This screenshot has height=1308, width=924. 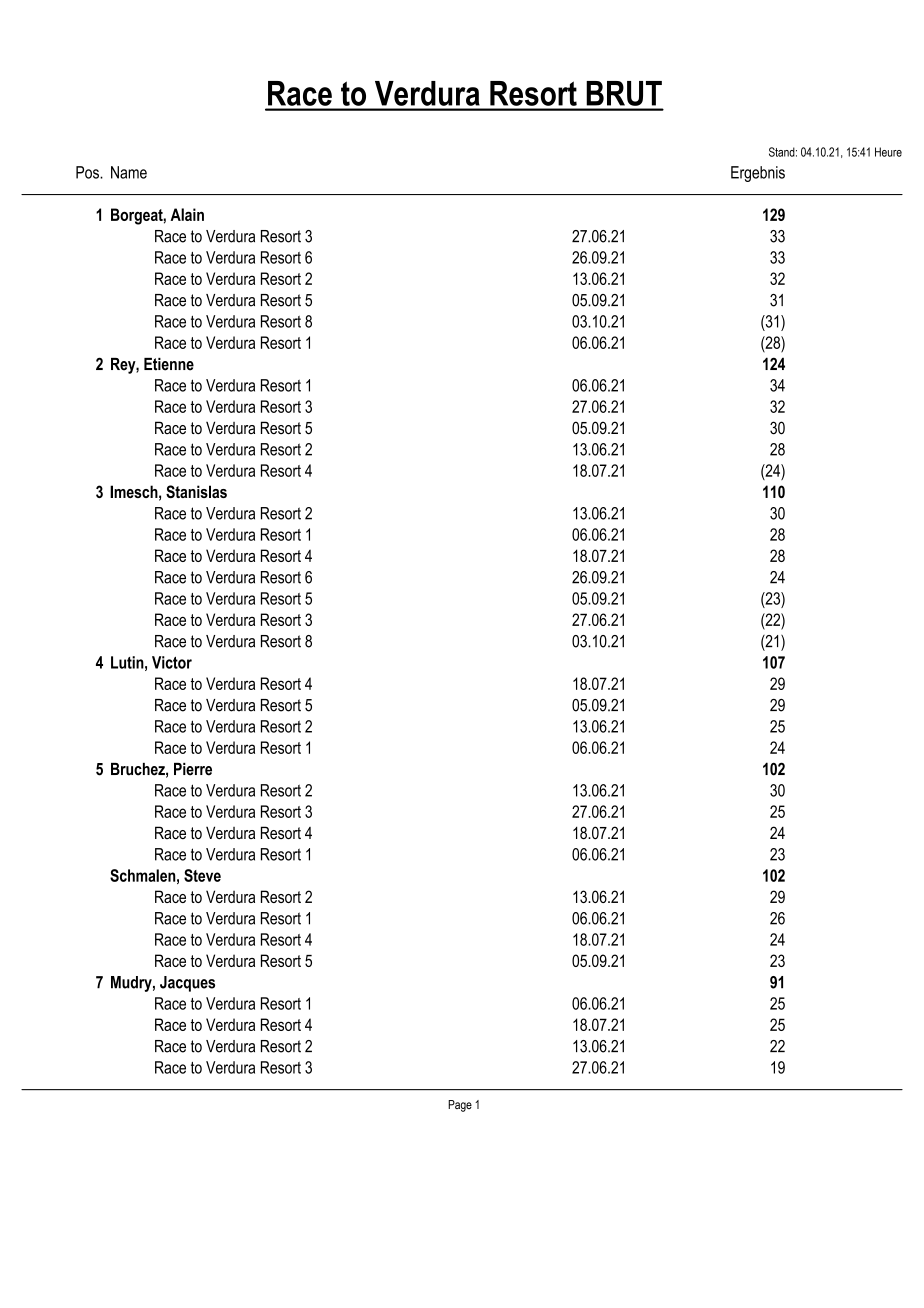 I want to click on Etienne, so click(x=169, y=364).
